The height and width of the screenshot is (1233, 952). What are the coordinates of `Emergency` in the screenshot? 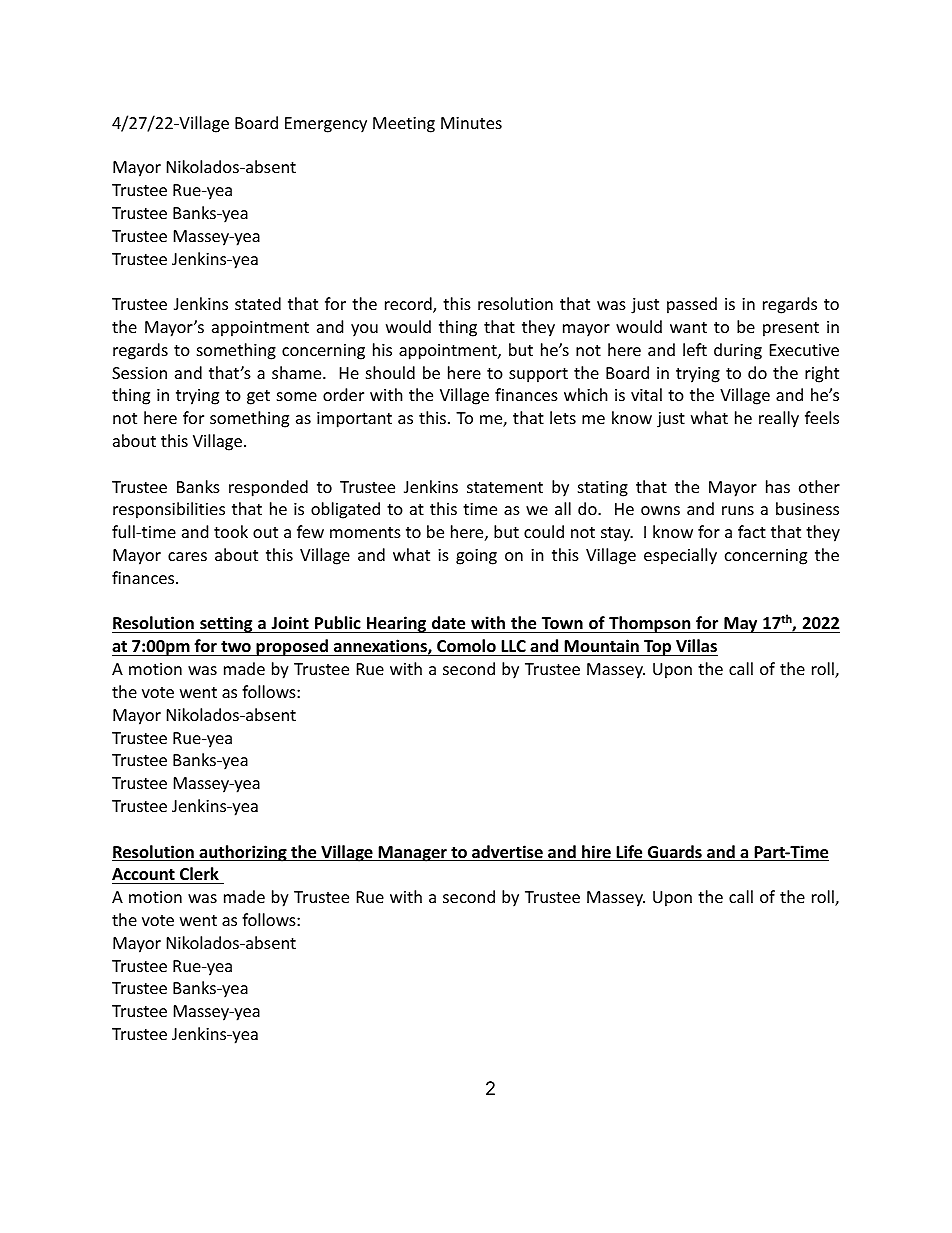 It's located at (326, 125).
